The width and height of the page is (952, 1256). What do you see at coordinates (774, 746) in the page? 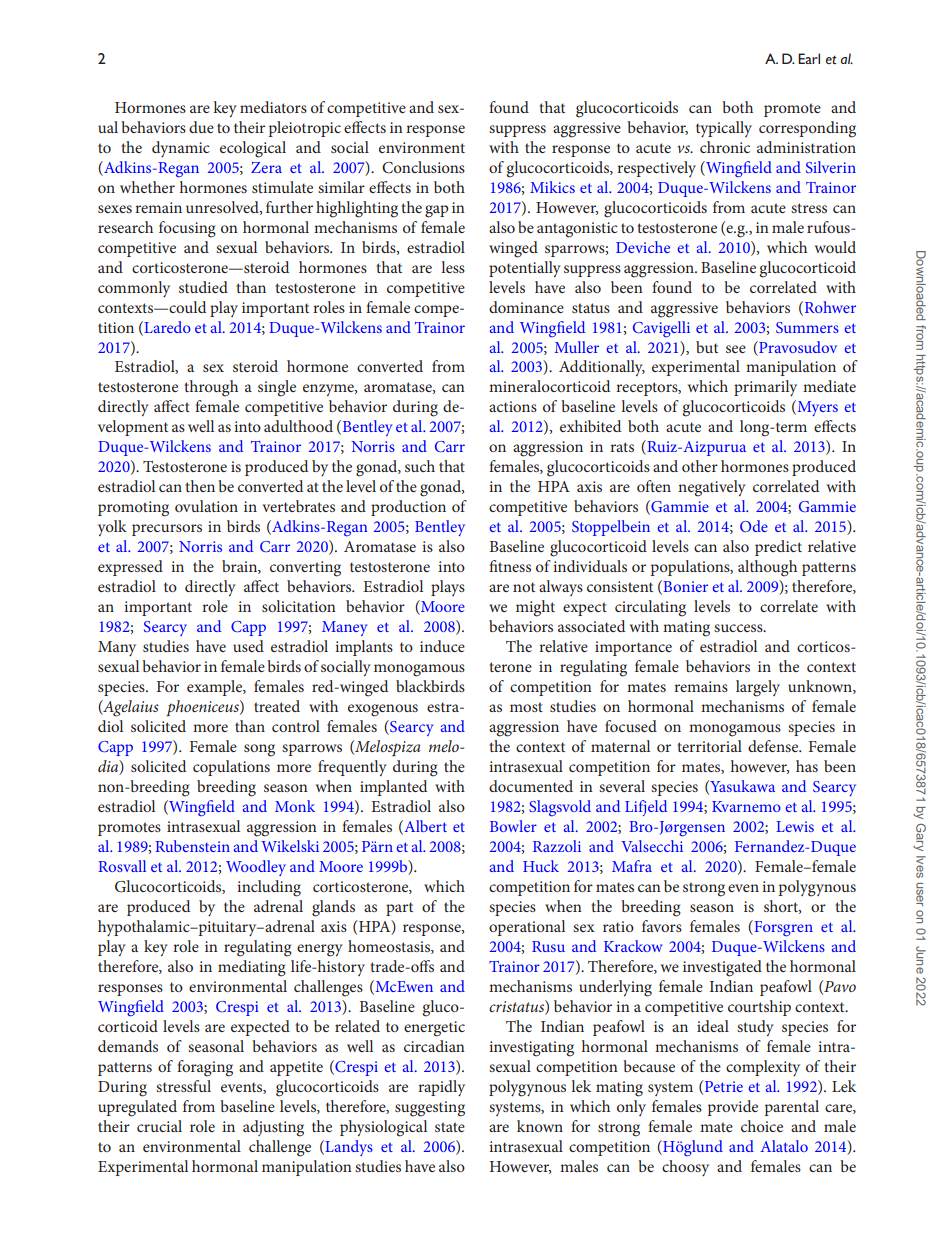
I see `defense` at bounding box center [774, 746].
